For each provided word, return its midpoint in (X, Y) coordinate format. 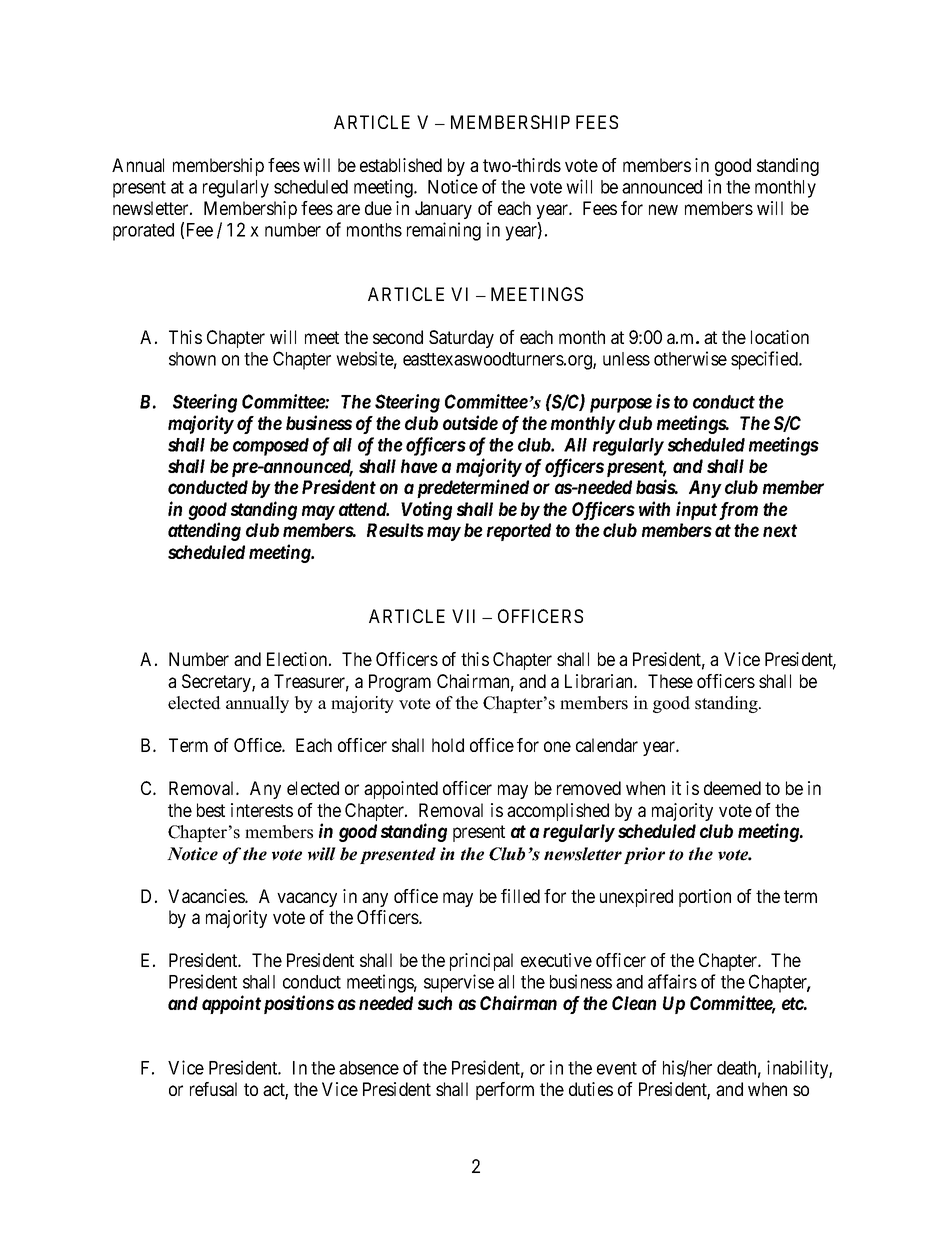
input (696, 510)
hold (448, 745)
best (211, 810)
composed (271, 447)
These (670, 681)
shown (192, 359)
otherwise (690, 358)
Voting (426, 510)
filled (520, 896)
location (780, 337)
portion (705, 898)
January (443, 210)
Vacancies (207, 896)
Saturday (461, 339)
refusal (213, 1089)
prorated (143, 232)
